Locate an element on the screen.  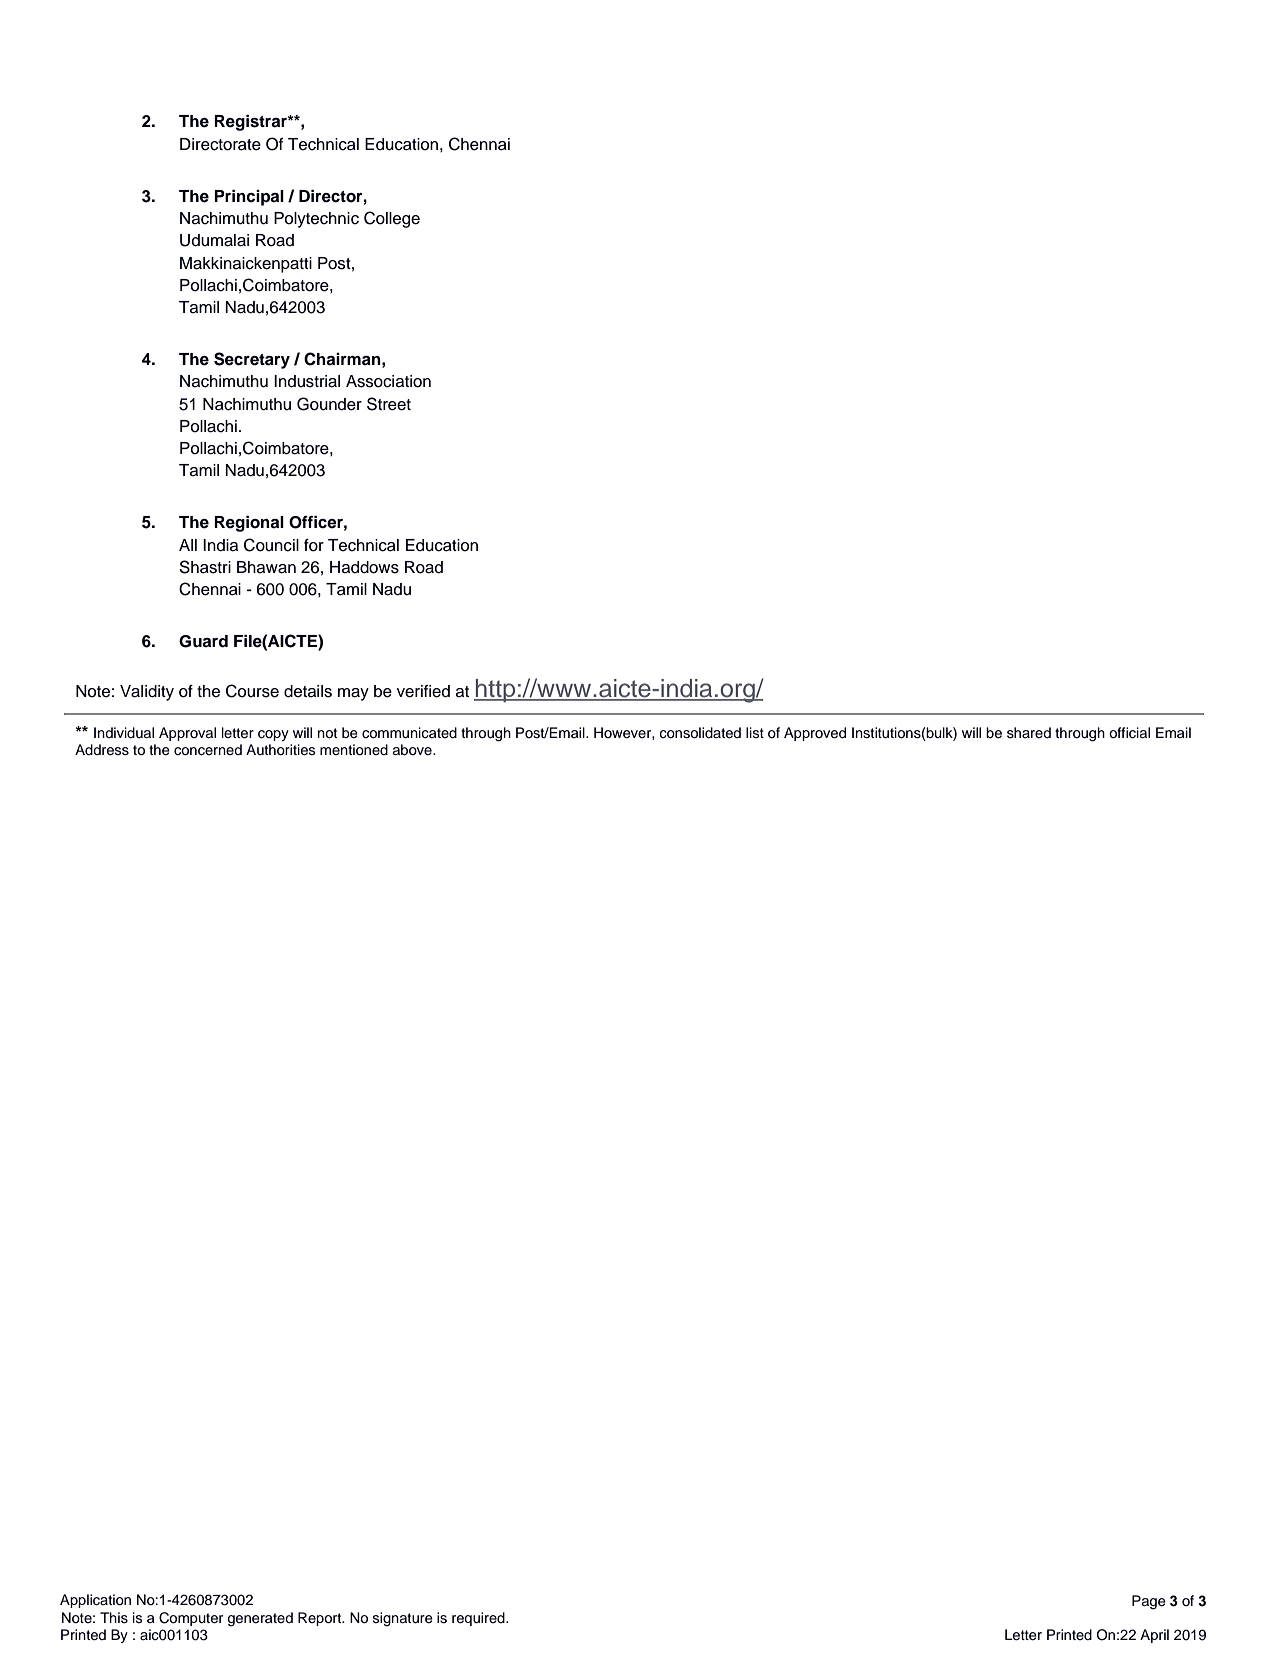
shared is located at coordinates (1029, 733).
